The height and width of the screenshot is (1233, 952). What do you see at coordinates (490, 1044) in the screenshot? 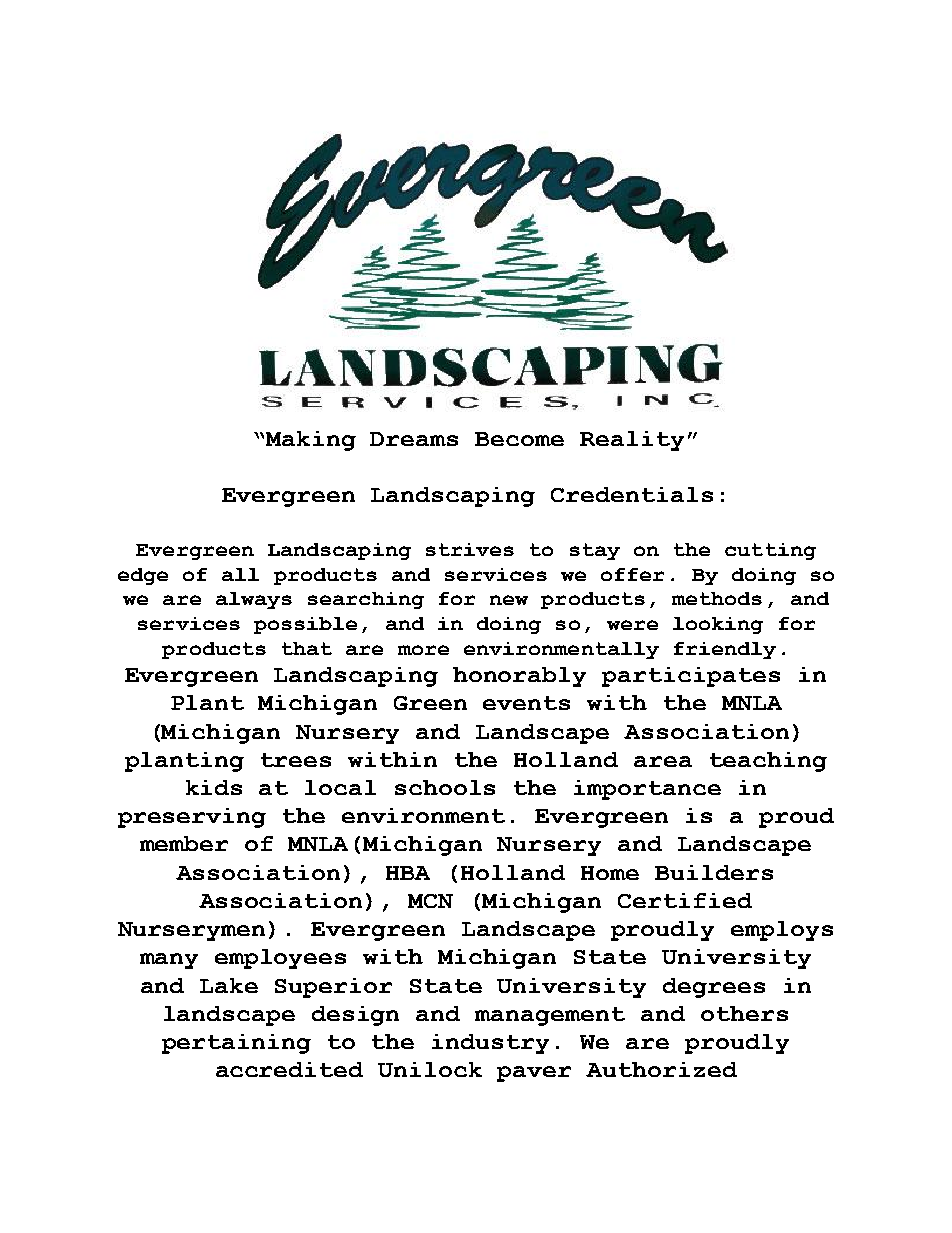
I see `industry` at bounding box center [490, 1044].
